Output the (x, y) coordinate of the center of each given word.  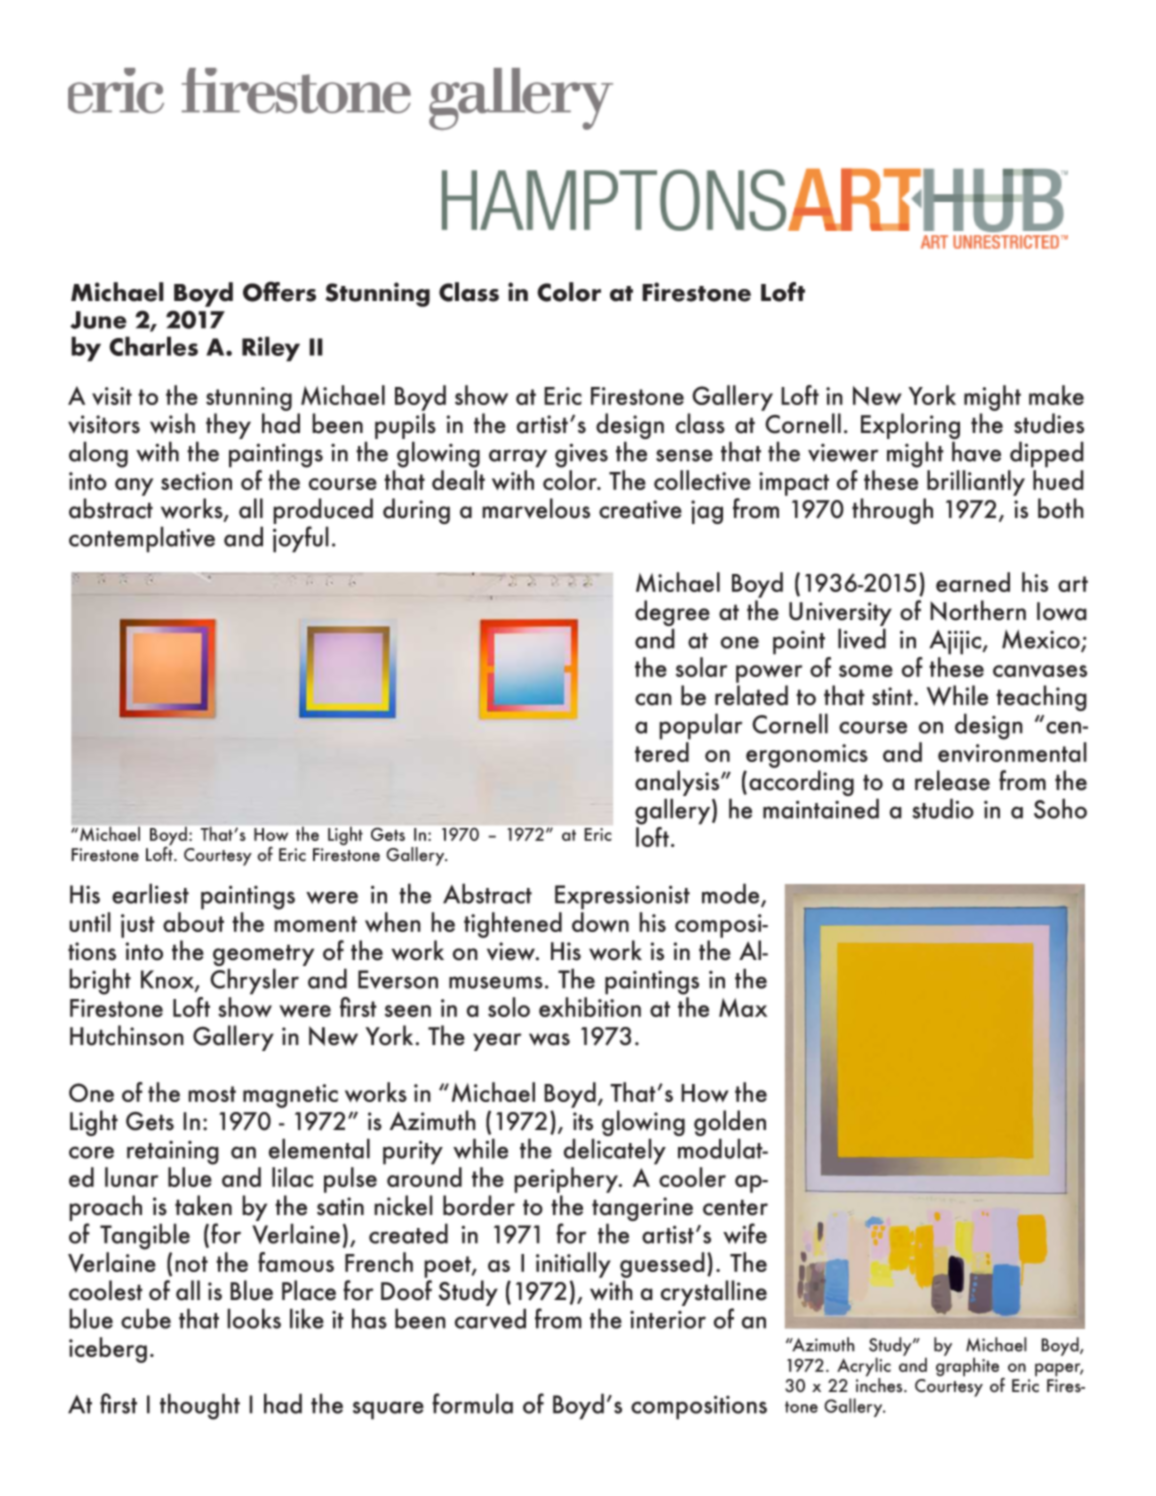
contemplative (142, 539)
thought (200, 1406)
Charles (153, 346)
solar (701, 667)
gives (581, 455)
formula (472, 1403)
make (1056, 395)
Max (743, 1007)
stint (893, 696)
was (549, 1039)
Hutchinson (127, 1035)
